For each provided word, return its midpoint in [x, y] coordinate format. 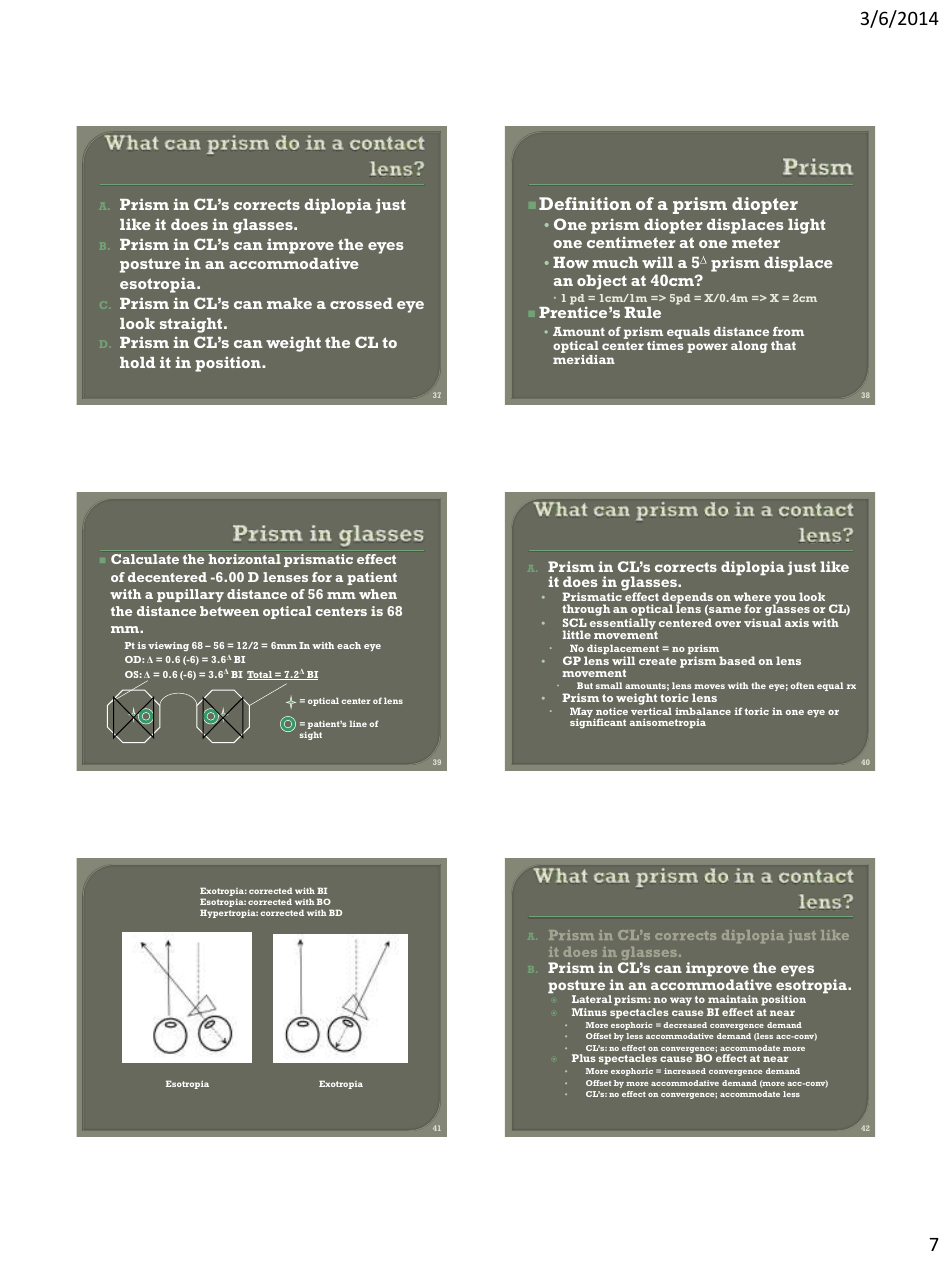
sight [311, 735]
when [378, 594]
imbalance [703, 711]
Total [261, 675]
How [571, 262]
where [752, 596]
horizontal [244, 559]
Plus [584, 1058]
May [582, 714]
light [806, 226]
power [707, 348]
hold [137, 362]
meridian [584, 359]
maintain [733, 999]
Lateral [592, 999]
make [289, 303]
